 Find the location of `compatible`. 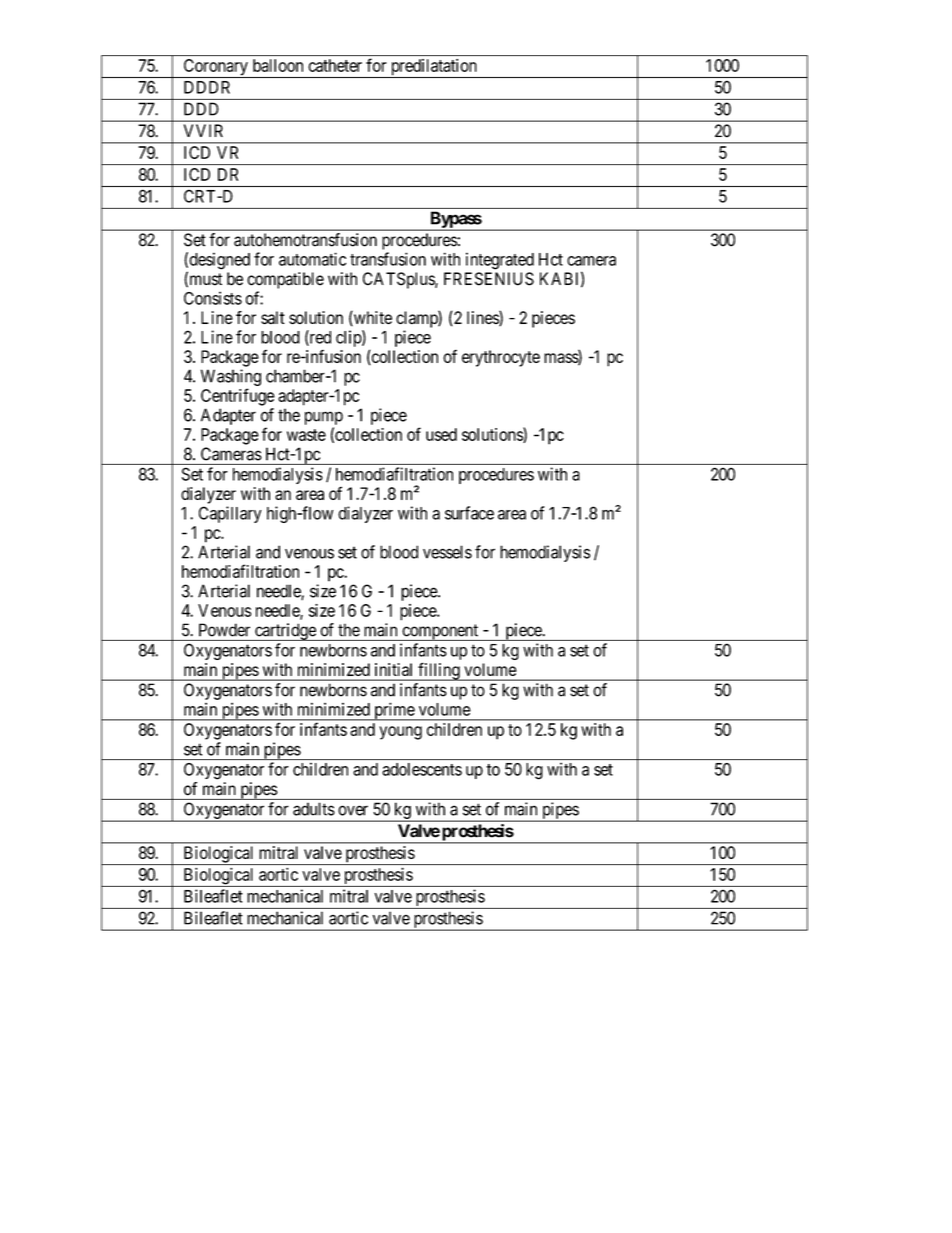

compatible is located at coordinates (285, 280).
